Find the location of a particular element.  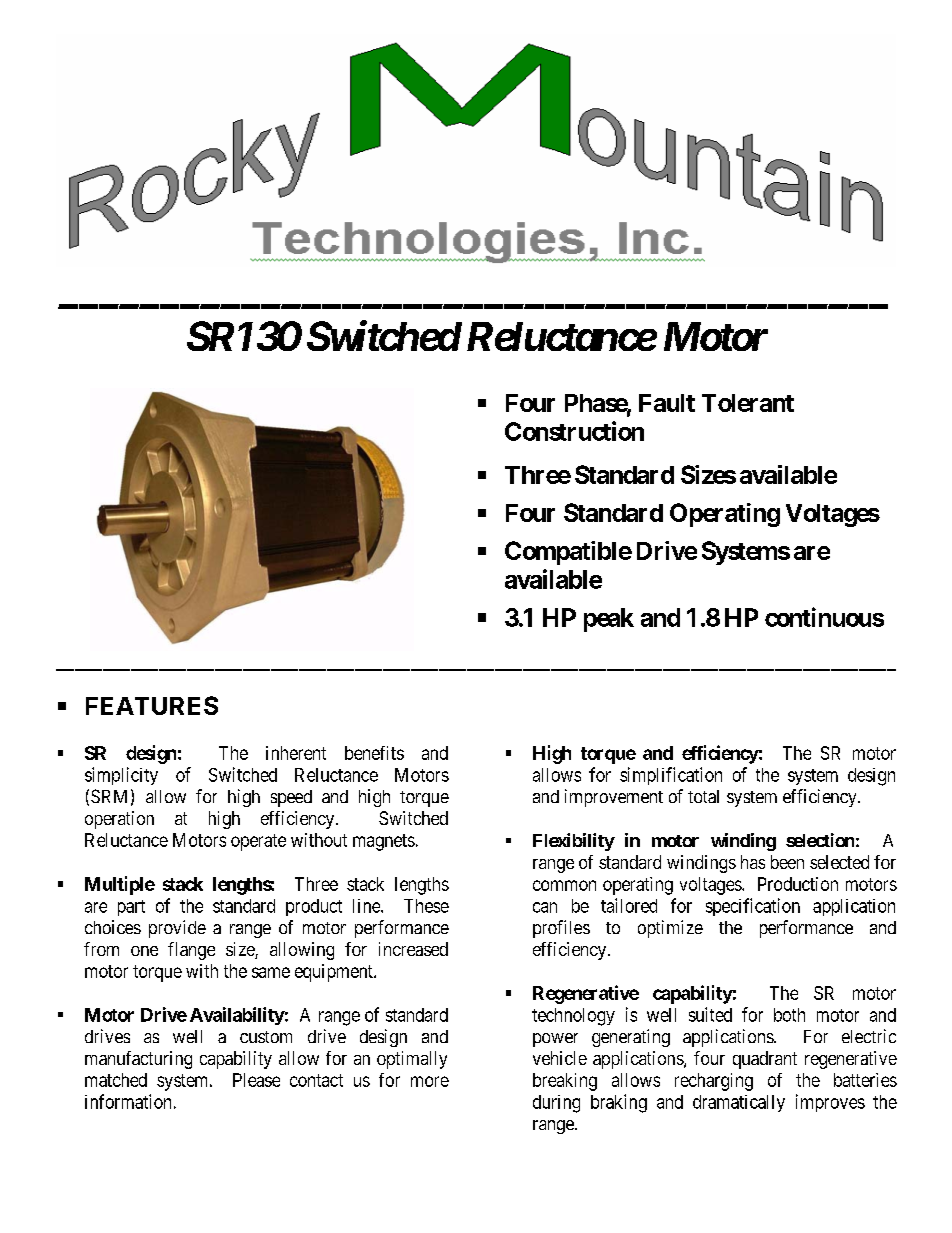

Fault is located at coordinates (667, 403).
